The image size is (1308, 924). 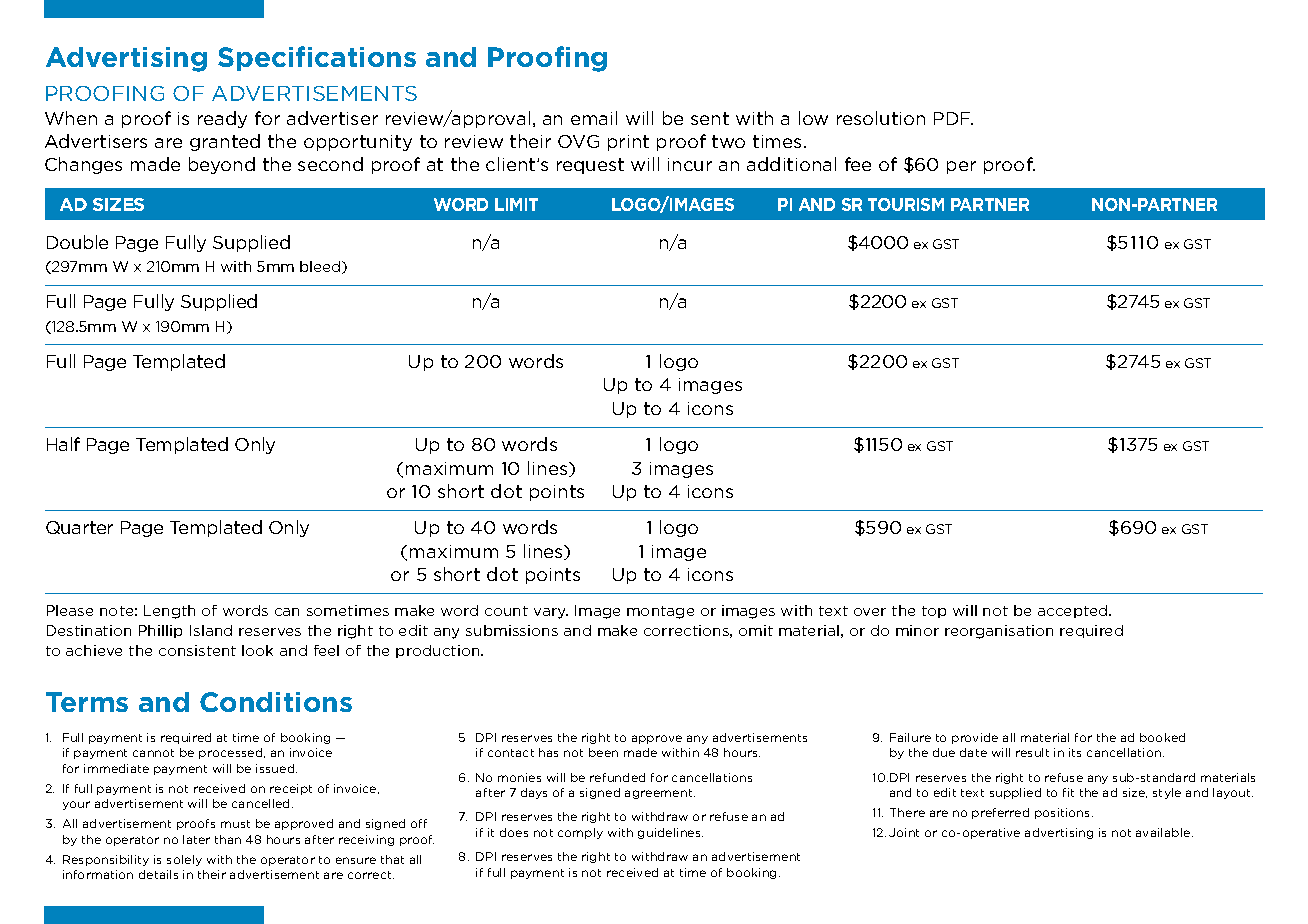 What do you see at coordinates (320, 266) in the screenshot?
I see `bleed` at bounding box center [320, 266].
